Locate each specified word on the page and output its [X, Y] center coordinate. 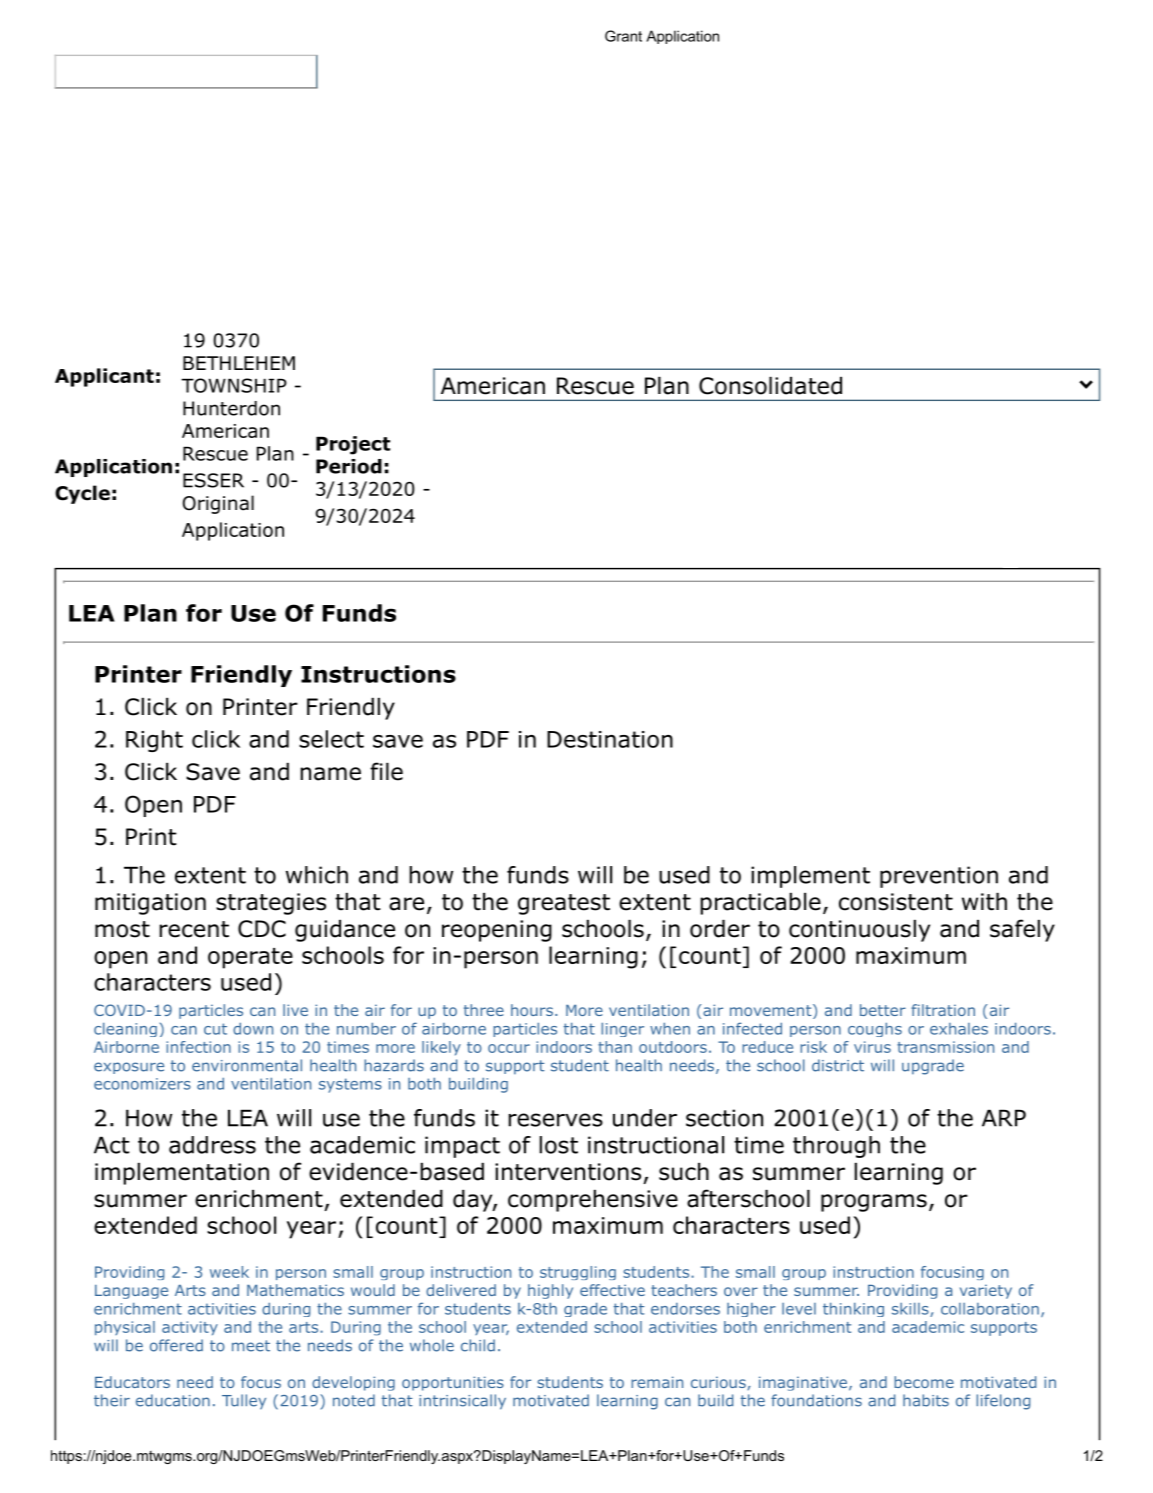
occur [509, 1048]
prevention [939, 877]
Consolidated [770, 386]
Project [353, 445]
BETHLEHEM [239, 363]
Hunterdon [231, 408]
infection [198, 1047]
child [478, 1345]
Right [154, 741]
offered [176, 1345]
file [386, 771]
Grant [623, 36]
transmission [945, 1047]
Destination [610, 739]
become [924, 1382]
